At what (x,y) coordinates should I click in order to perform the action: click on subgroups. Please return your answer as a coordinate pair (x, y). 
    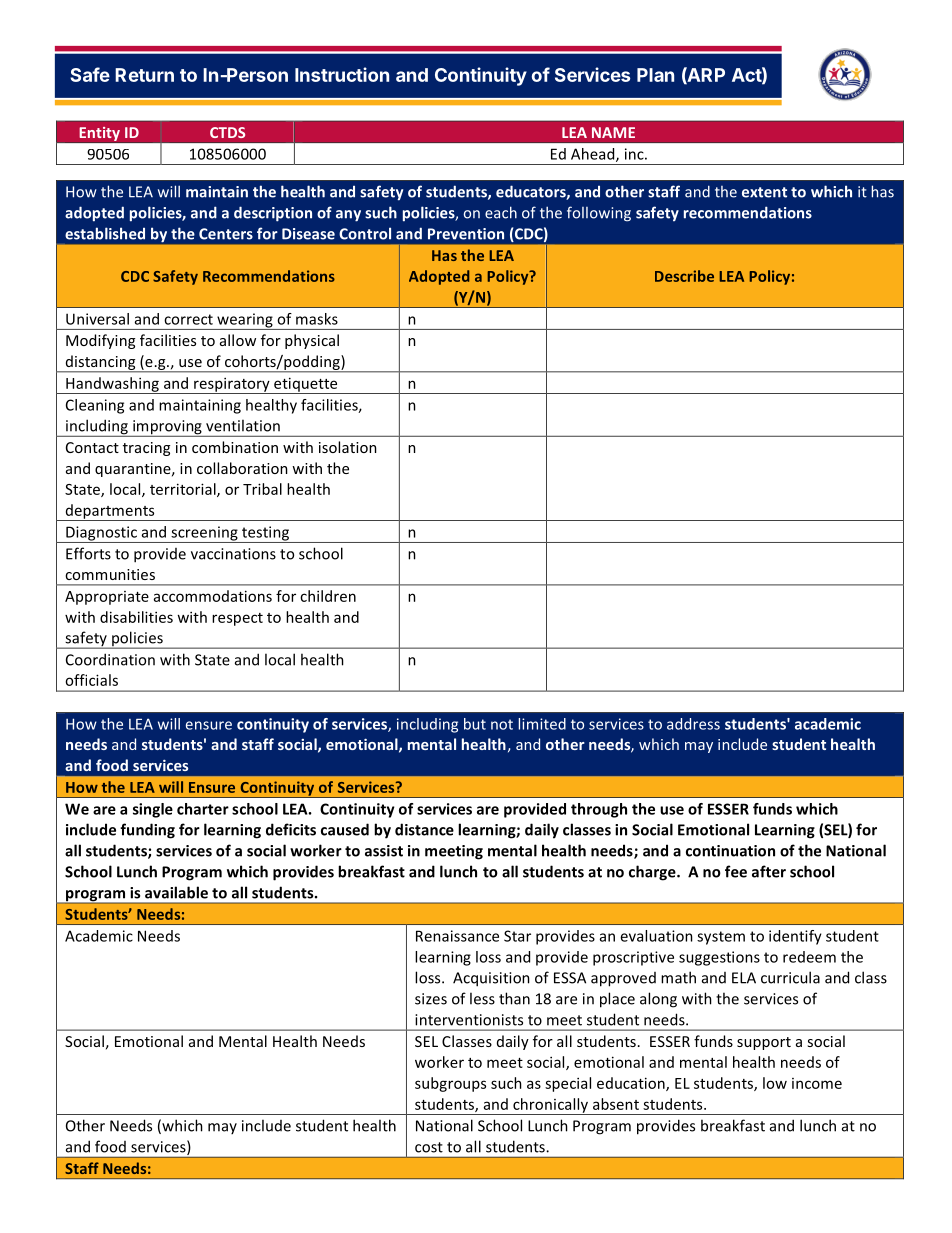
    Looking at the image, I should click on (450, 1084).
